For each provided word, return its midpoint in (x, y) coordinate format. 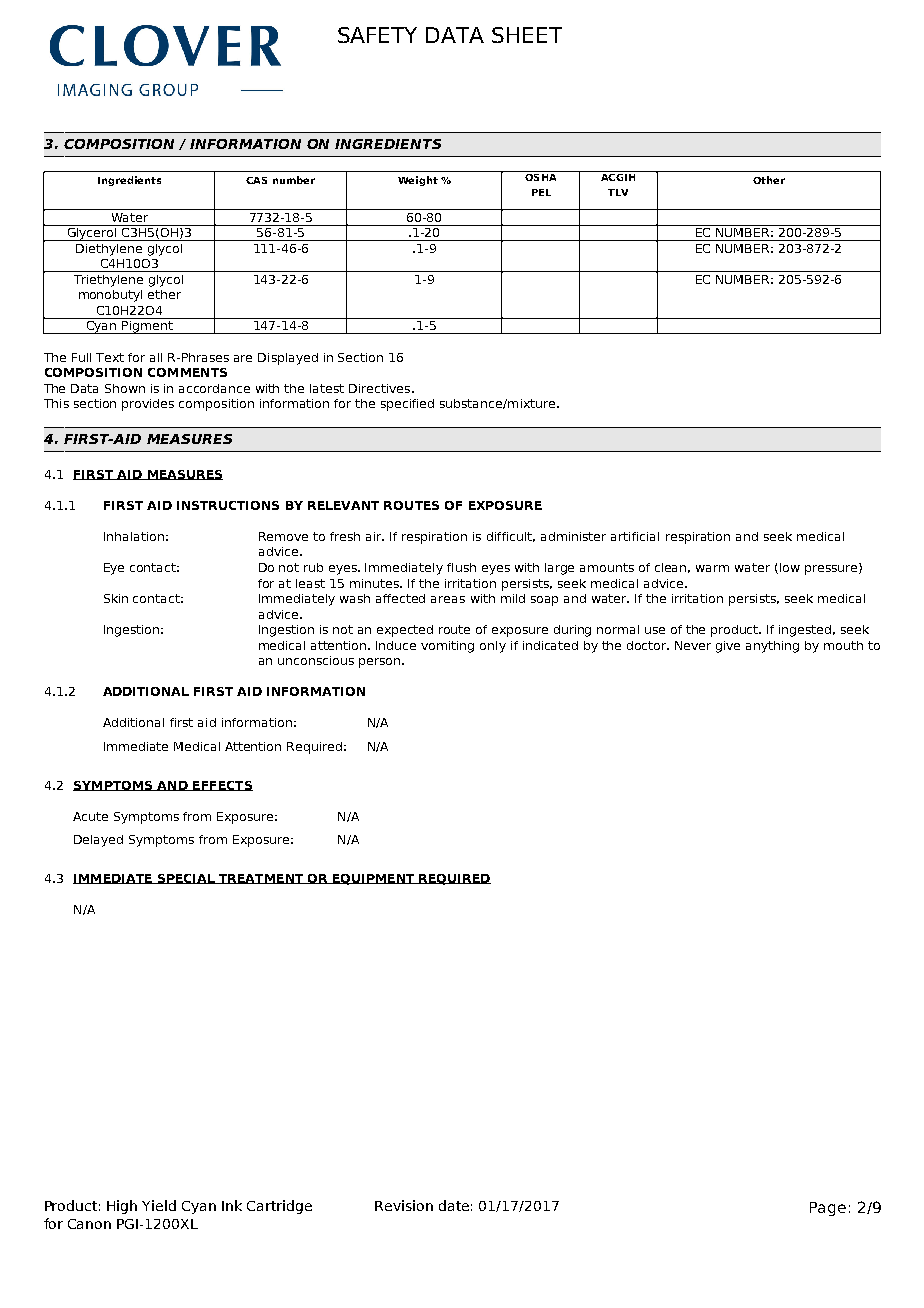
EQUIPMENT (374, 879)
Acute (90, 816)
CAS (256, 180)
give (728, 647)
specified (407, 405)
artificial (635, 536)
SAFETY (377, 35)
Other (769, 180)
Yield (159, 1205)
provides (148, 405)
